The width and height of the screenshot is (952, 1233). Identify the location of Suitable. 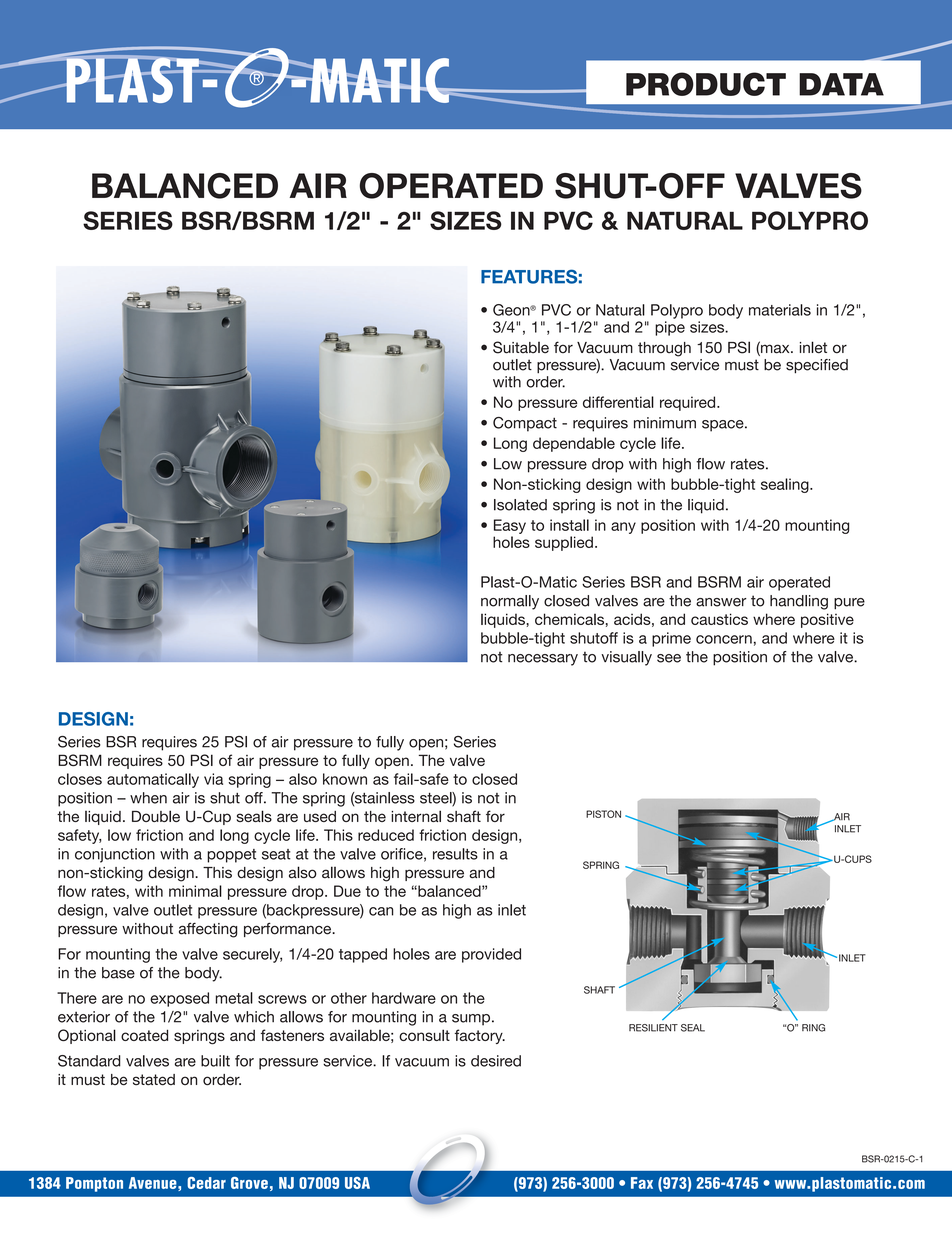
(521, 347).
